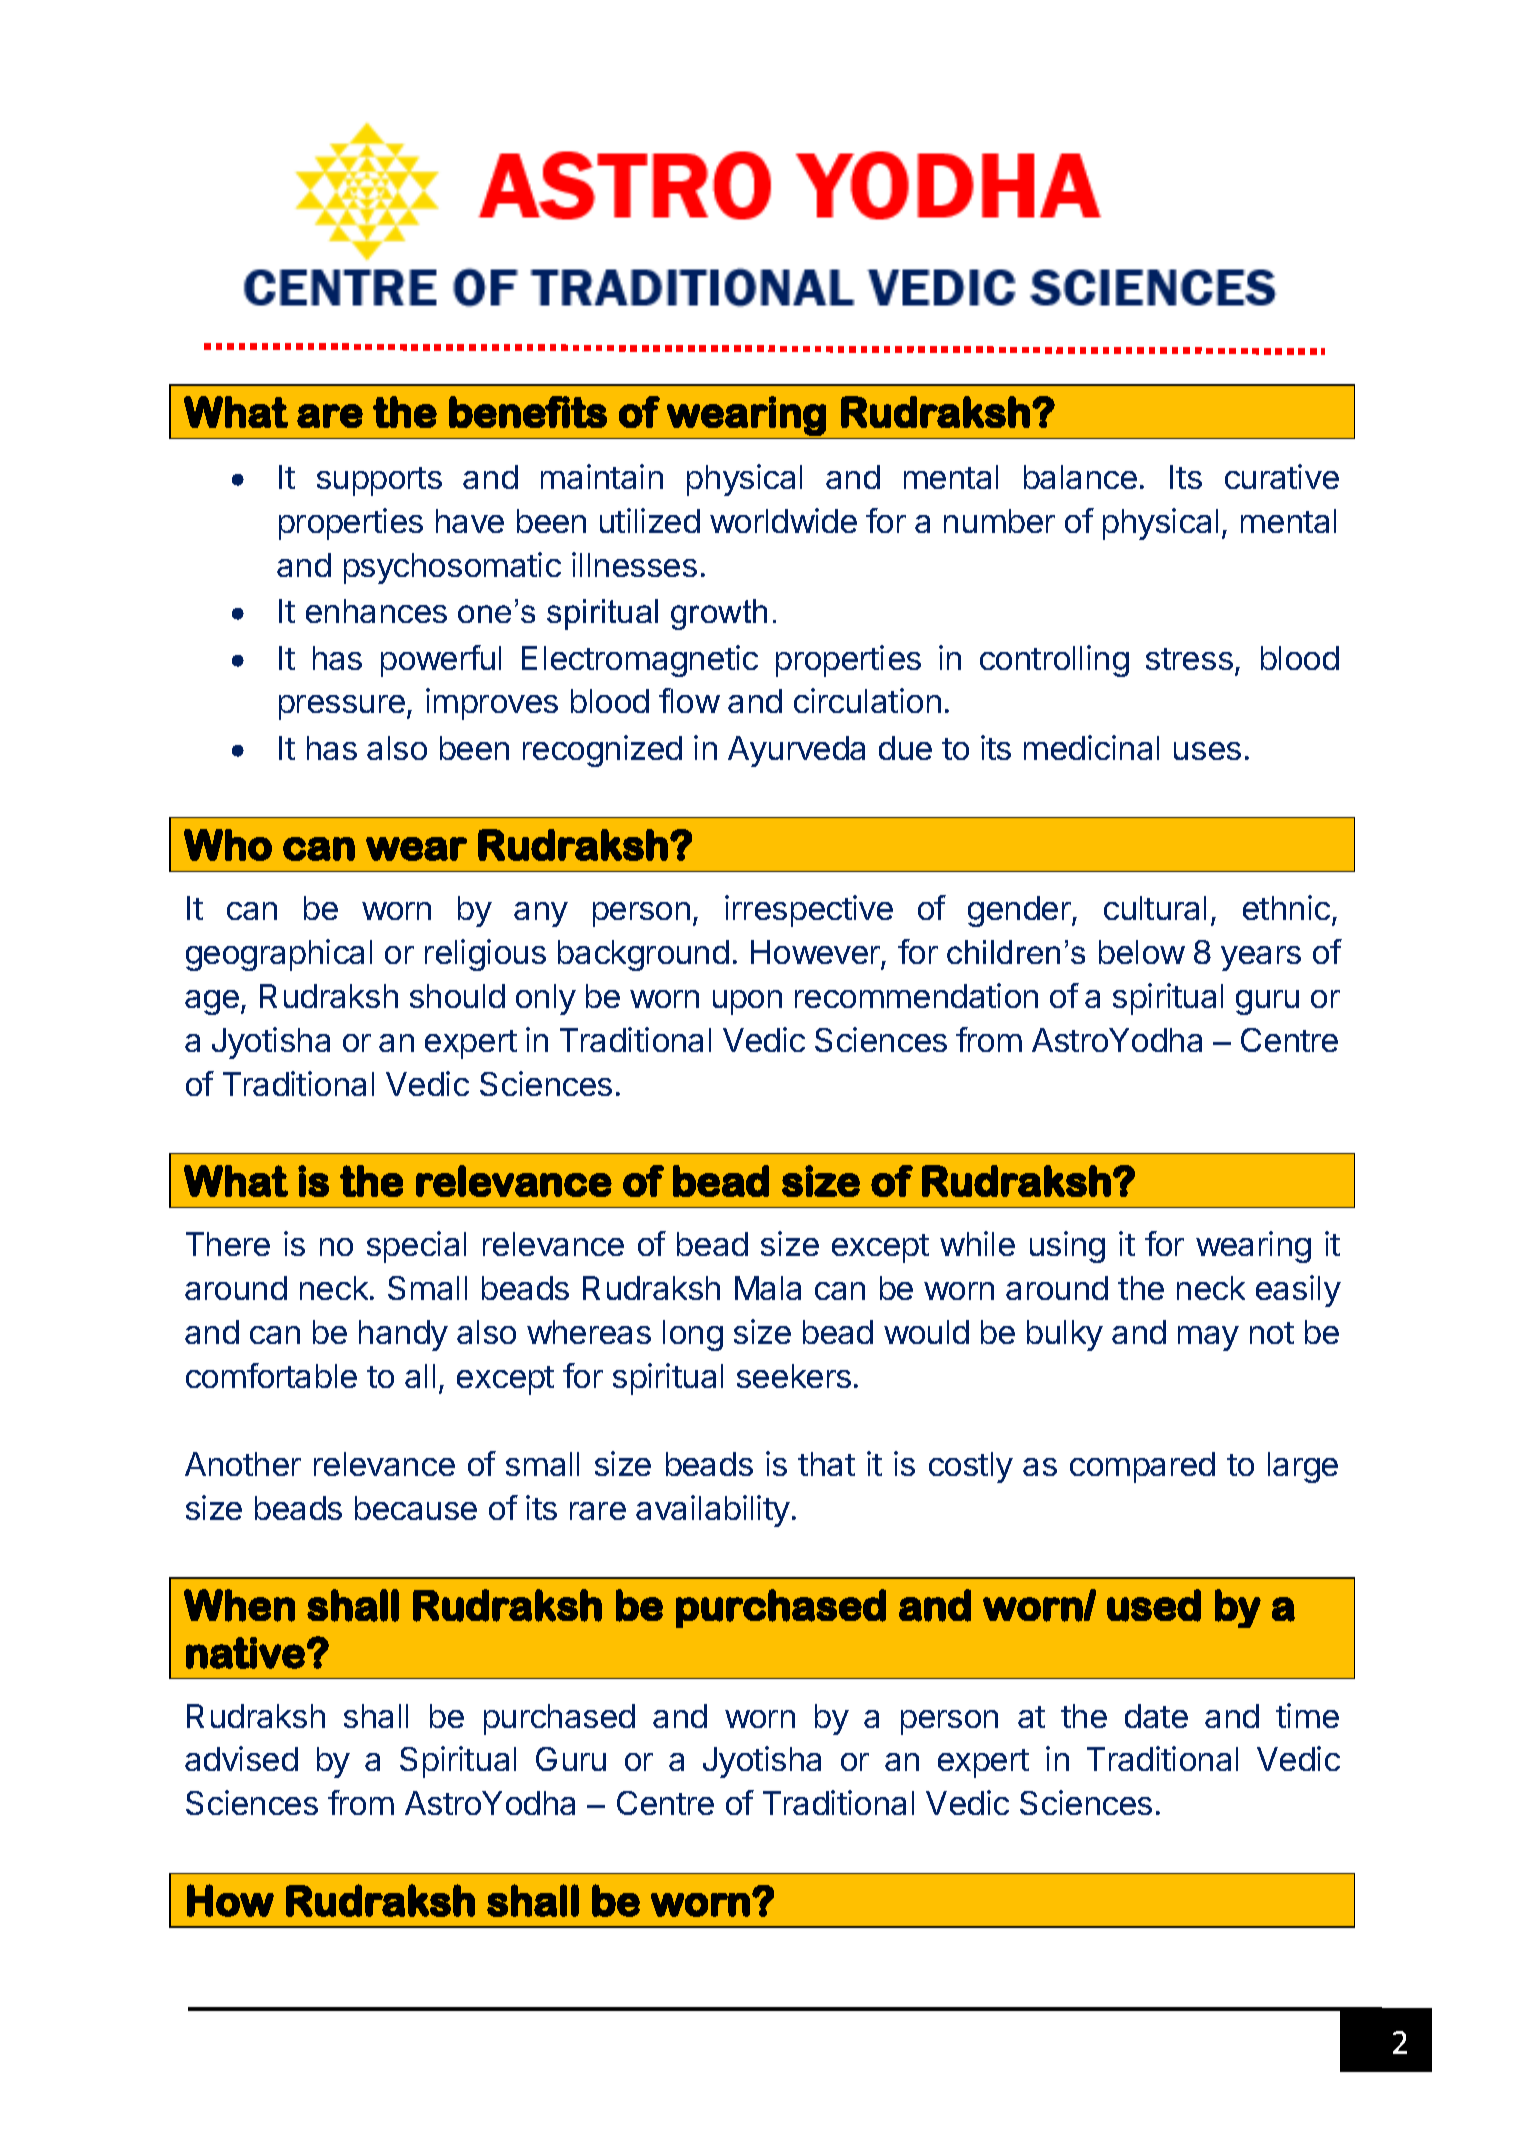 This screenshot has height=2155, width=1524. What do you see at coordinates (243, 1464) in the screenshot?
I see `Another` at bounding box center [243, 1464].
